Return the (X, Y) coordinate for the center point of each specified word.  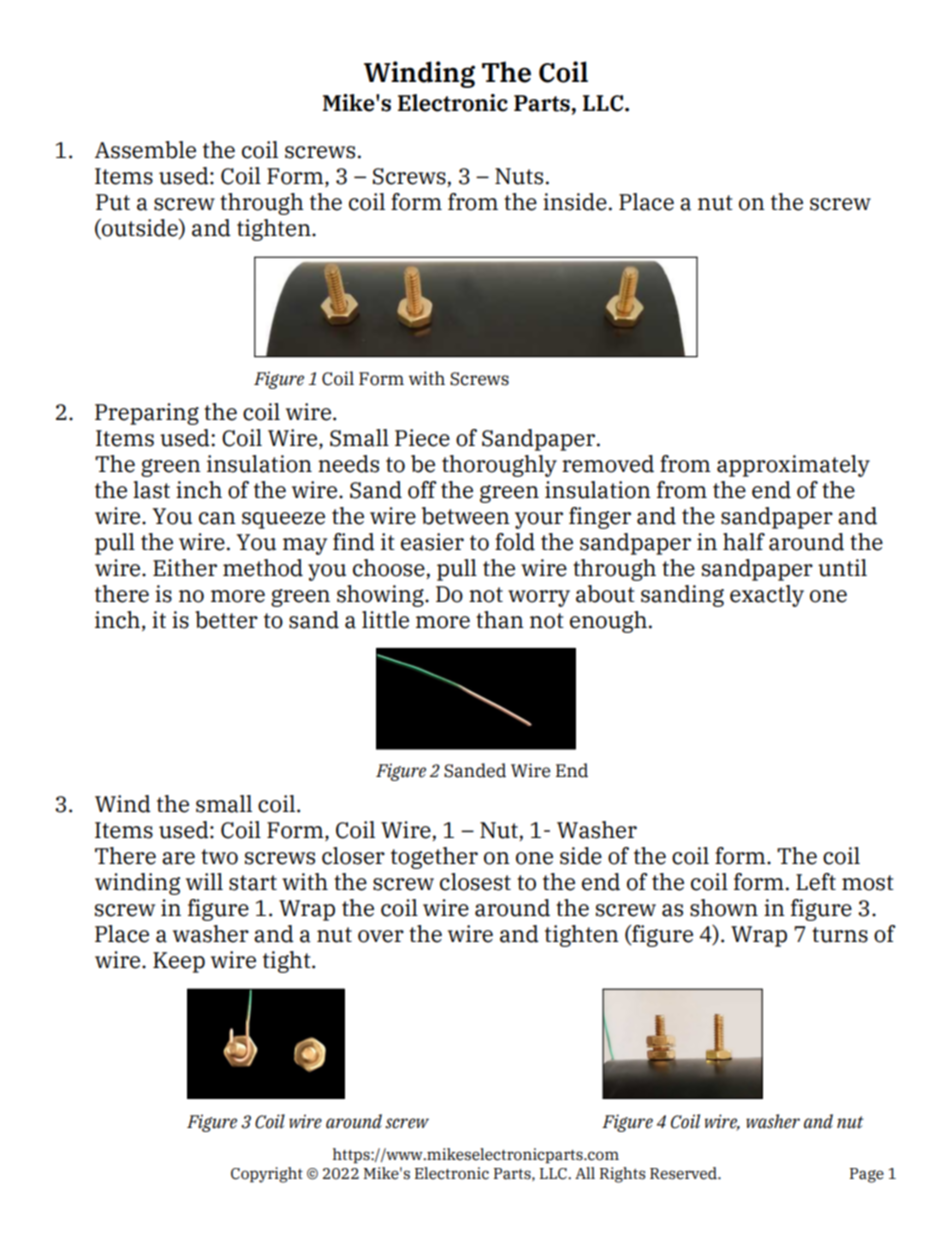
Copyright (267, 1175)
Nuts (519, 176)
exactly (767, 596)
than (500, 620)
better (226, 620)
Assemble (145, 150)
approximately (793, 466)
